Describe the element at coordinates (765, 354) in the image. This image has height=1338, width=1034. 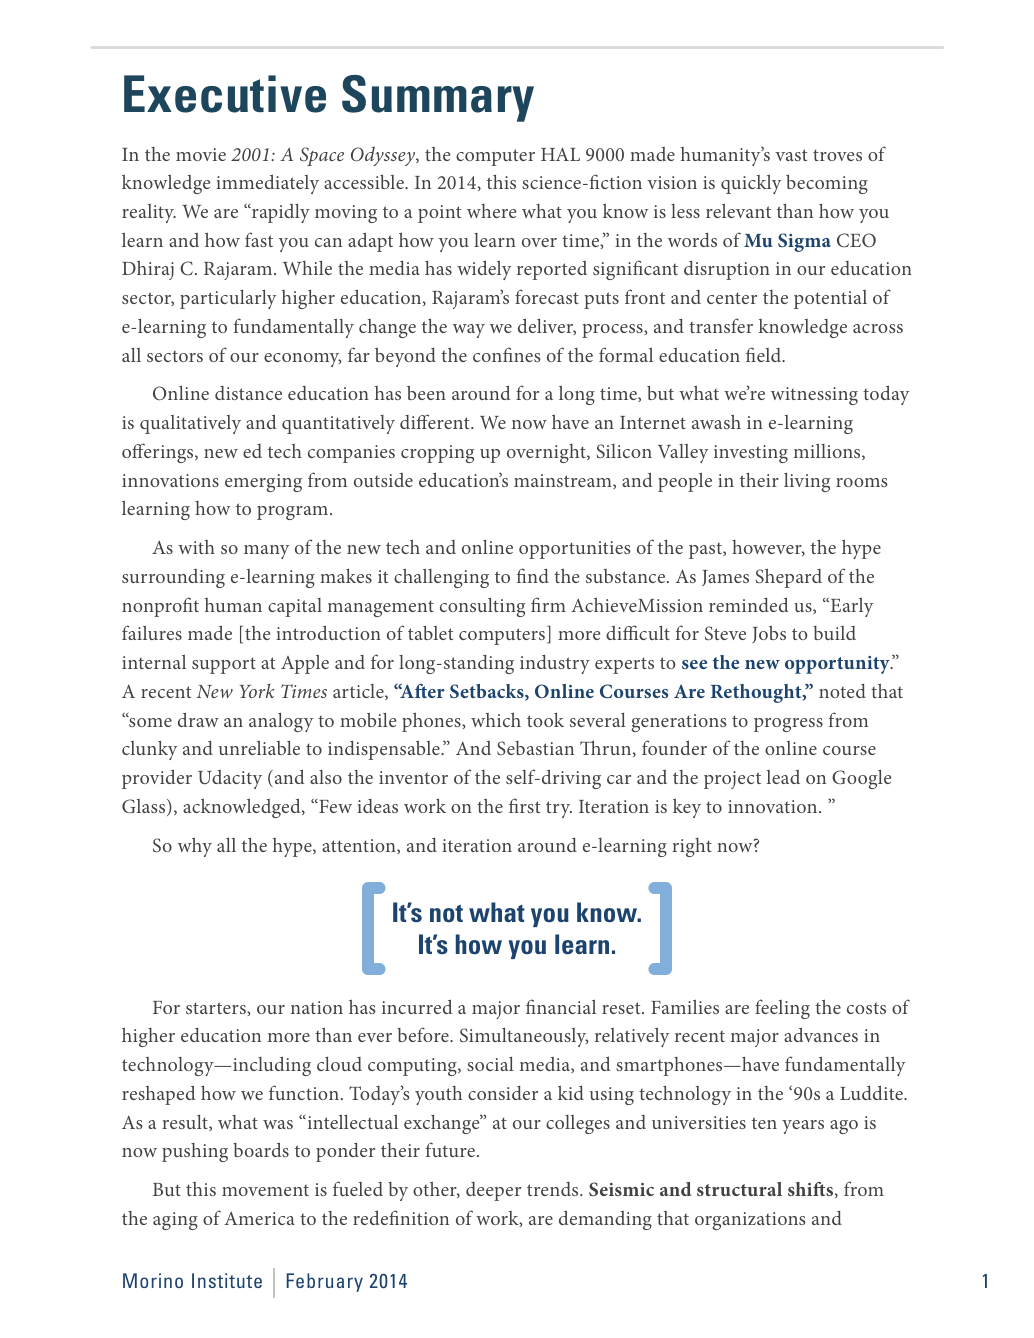
I see `field` at that location.
